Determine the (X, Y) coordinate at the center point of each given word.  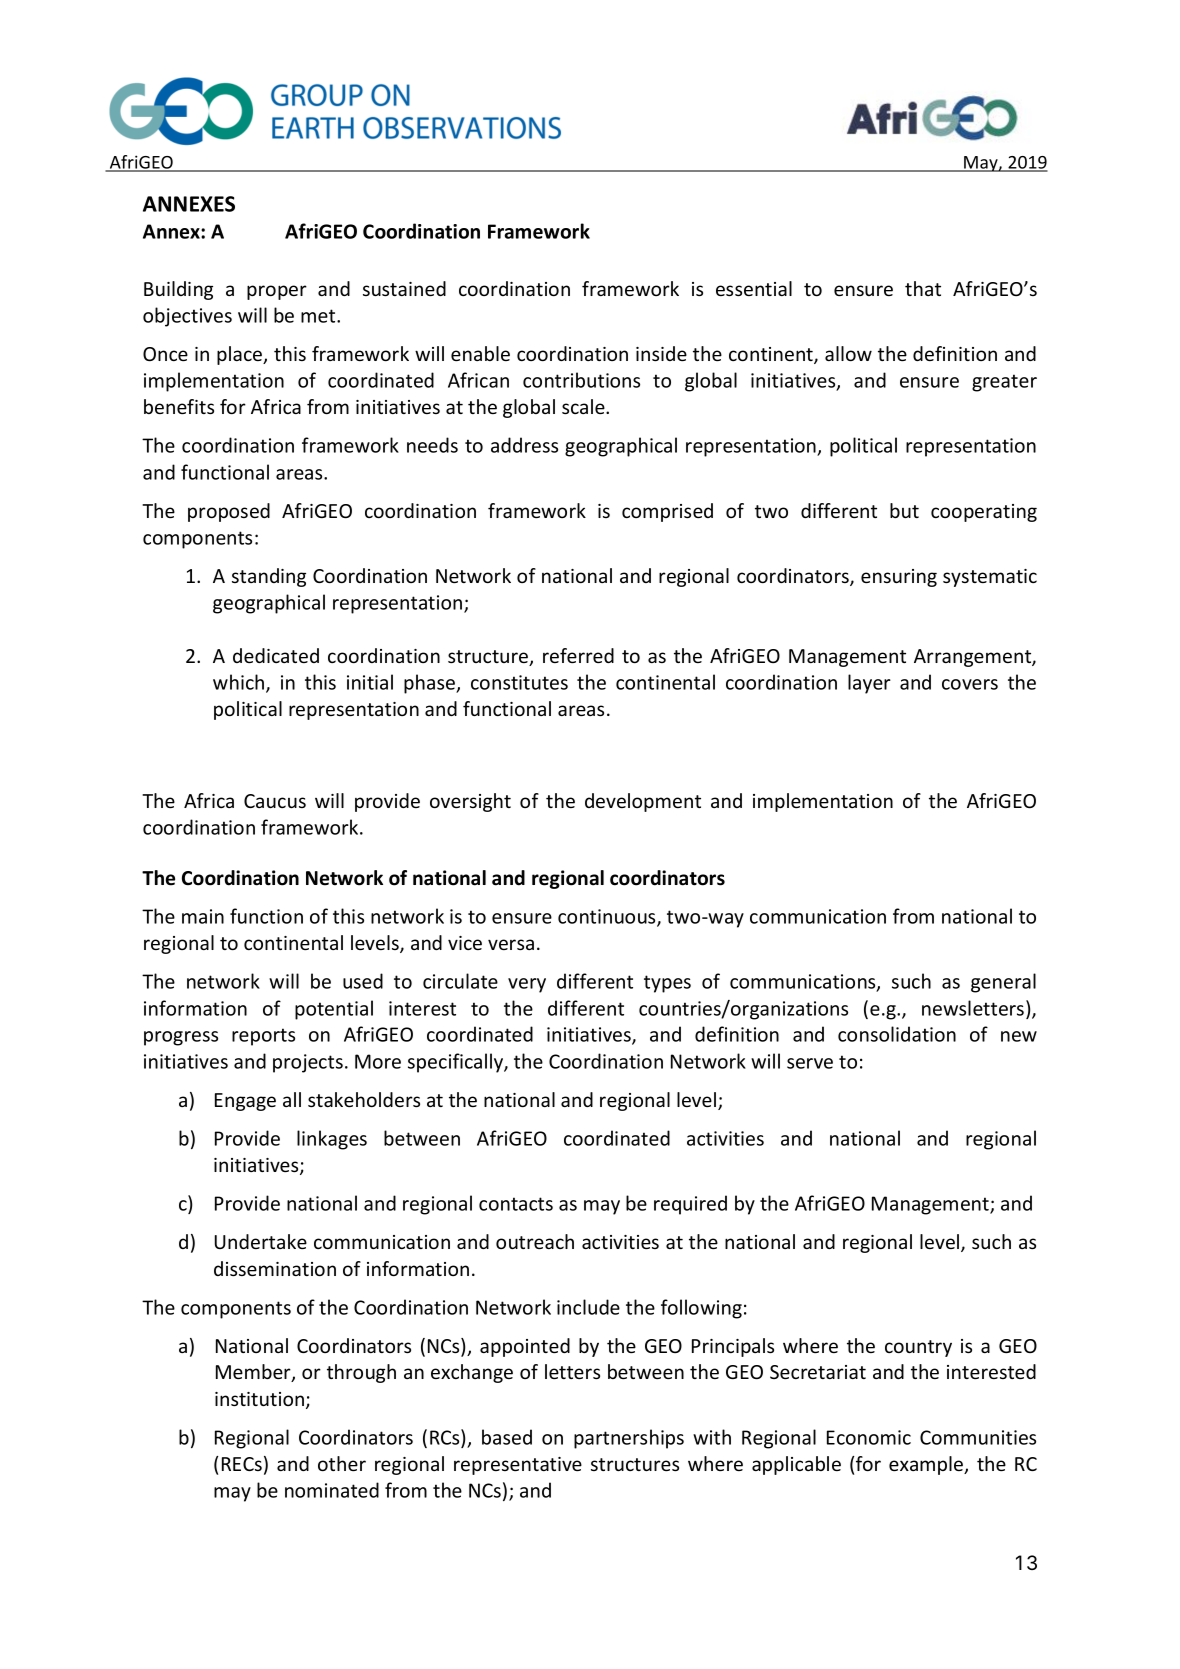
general (1003, 983)
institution (261, 1400)
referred (578, 655)
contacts (516, 1204)
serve (810, 1063)
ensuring (899, 578)
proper (277, 292)
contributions (581, 380)
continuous (608, 917)
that (923, 288)
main (203, 916)
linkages (332, 1140)
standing (269, 577)
